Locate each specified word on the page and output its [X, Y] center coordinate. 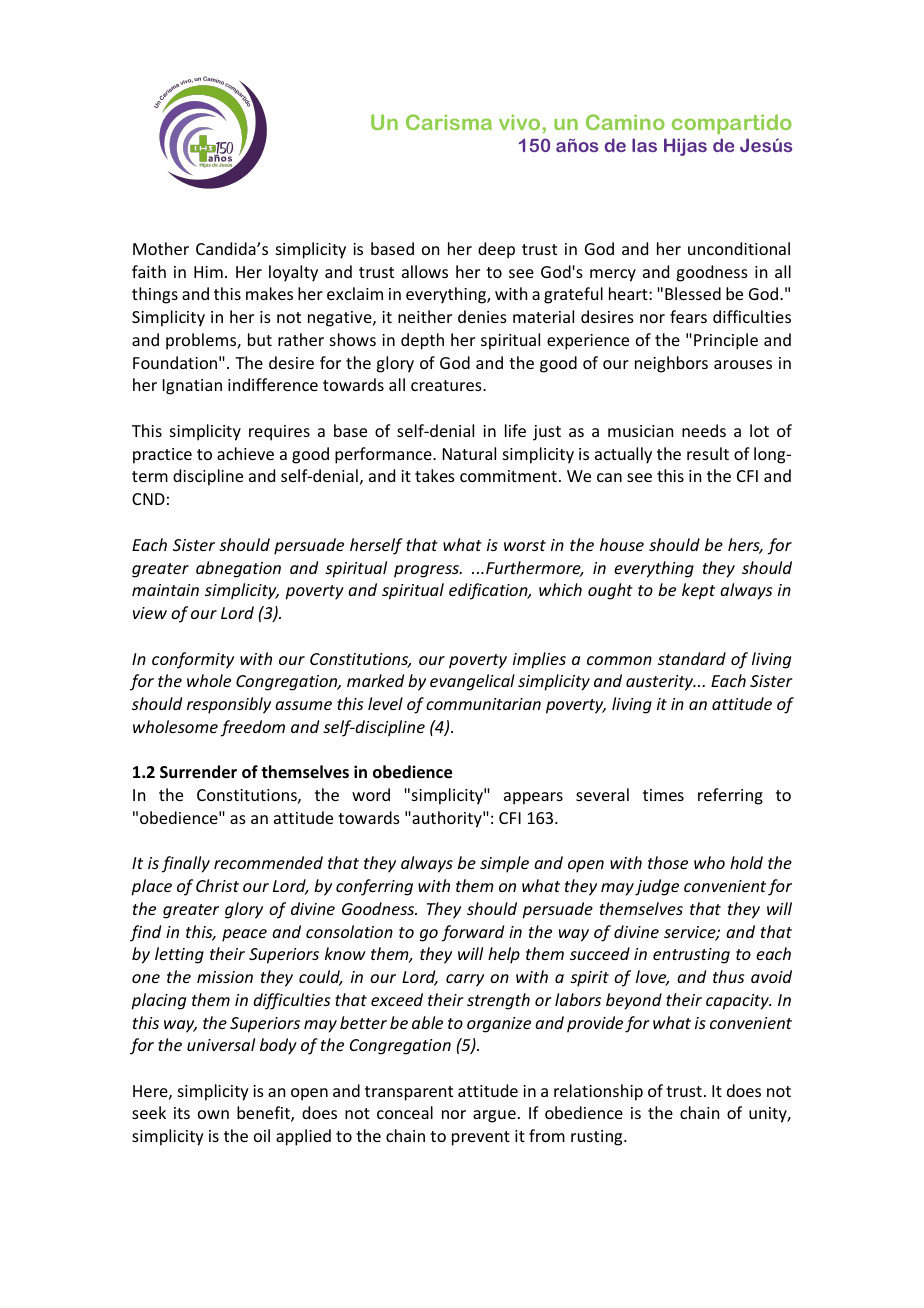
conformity [193, 660]
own [213, 1114]
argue [494, 1116]
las [644, 145]
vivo [519, 122]
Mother [161, 248]
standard [692, 658]
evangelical [472, 682]
